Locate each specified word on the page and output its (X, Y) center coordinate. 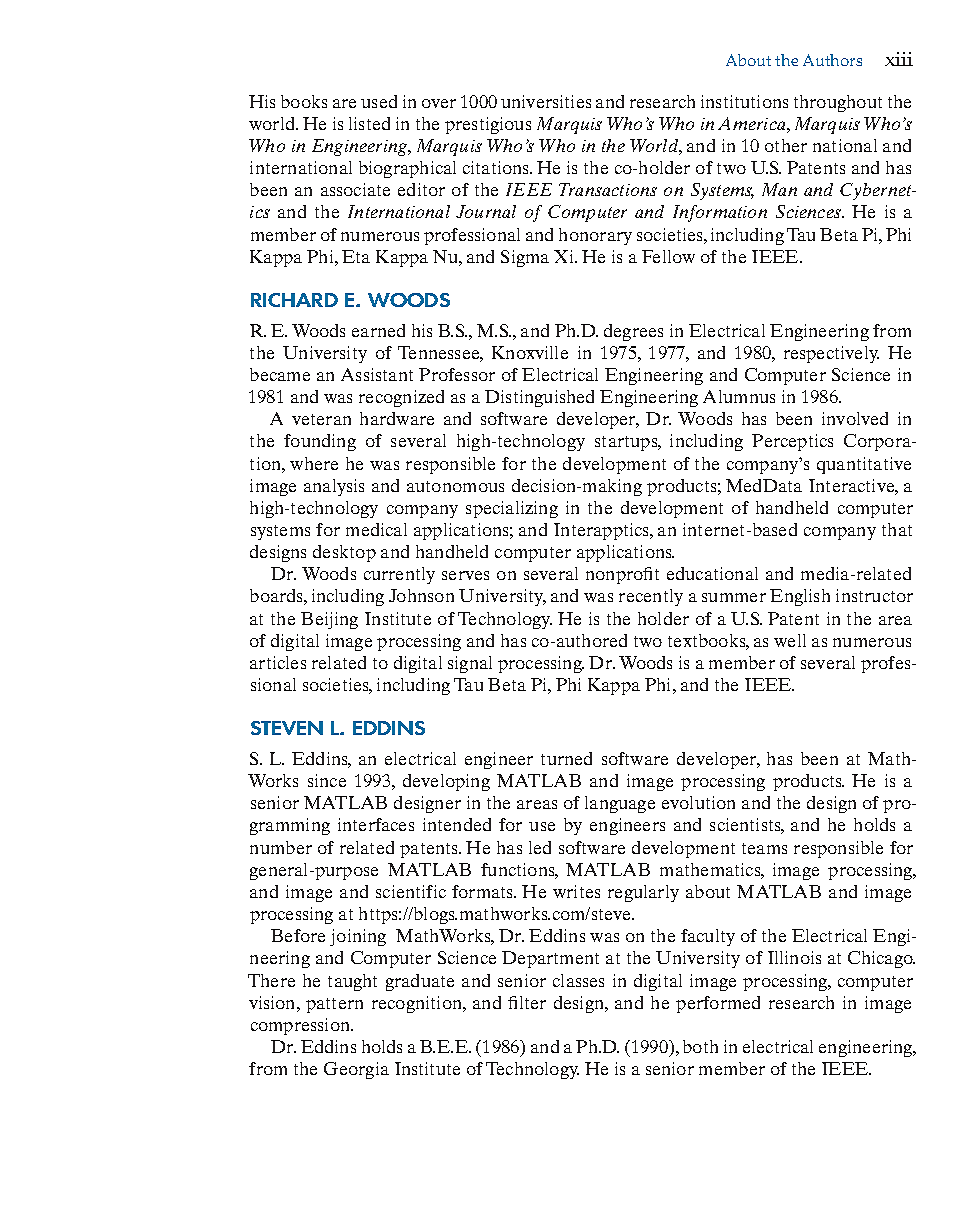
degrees (633, 332)
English (800, 597)
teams (764, 848)
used (379, 101)
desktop (344, 553)
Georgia (356, 1070)
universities (546, 101)
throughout (838, 103)
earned (378, 330)
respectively (831, 354)
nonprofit (622, 575)
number (281, 847)
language (620, 804)
